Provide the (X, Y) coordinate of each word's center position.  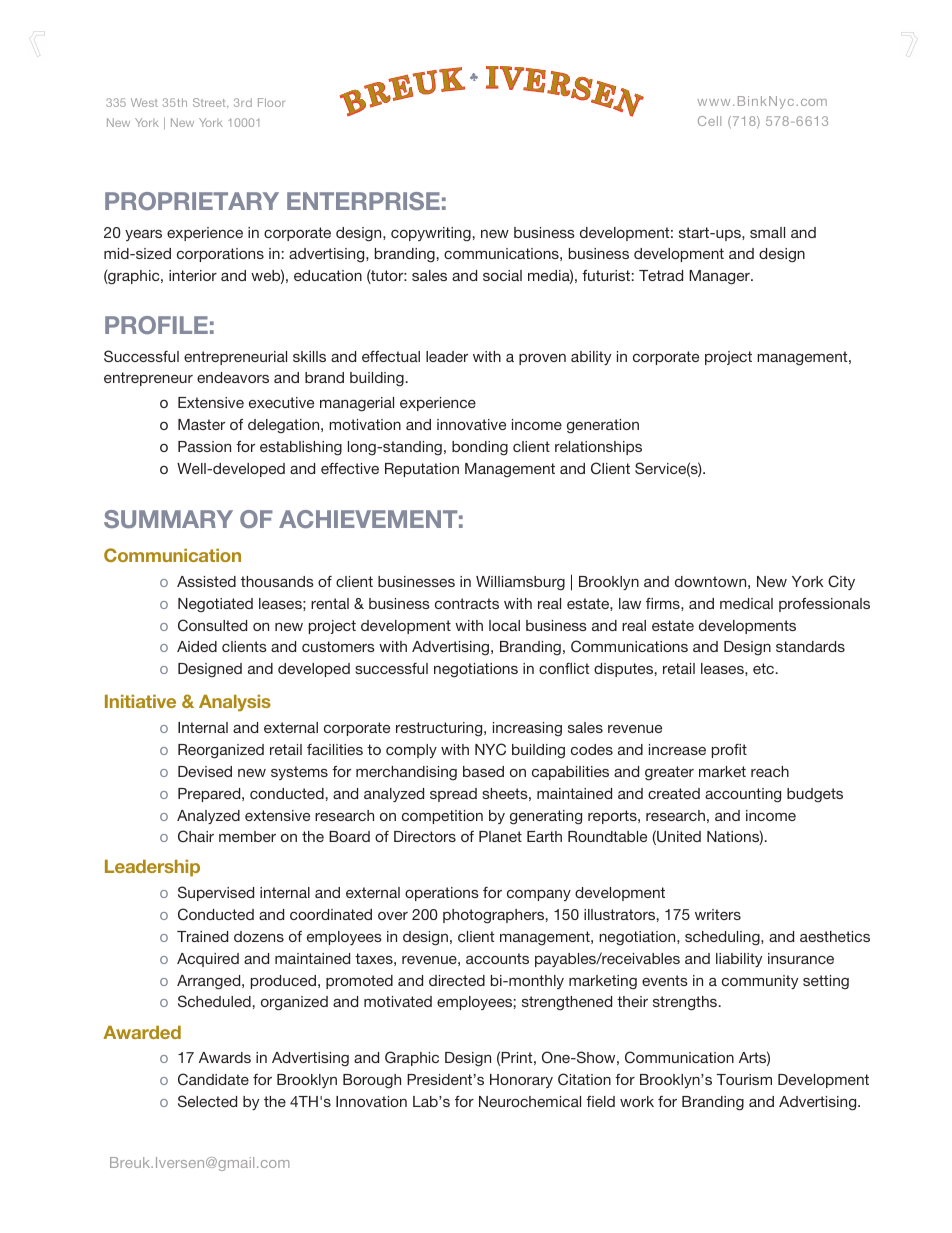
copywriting (431, 234)
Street (210, 102)
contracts (467, 603)
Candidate (213, 1079)
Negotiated (215, 605)
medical (746, 603)
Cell (709, 121)
